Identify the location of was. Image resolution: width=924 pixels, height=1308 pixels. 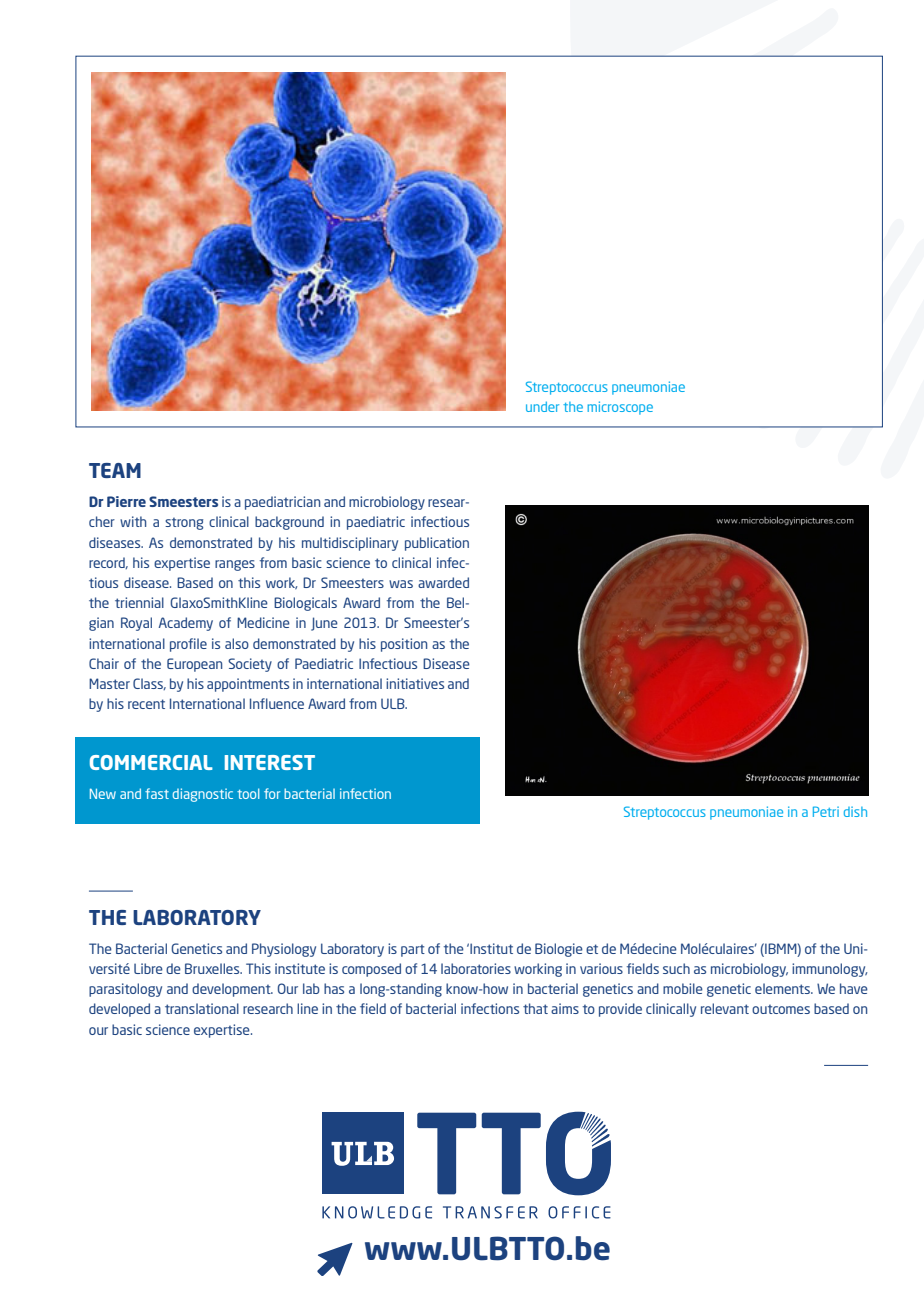
(401, 584).
